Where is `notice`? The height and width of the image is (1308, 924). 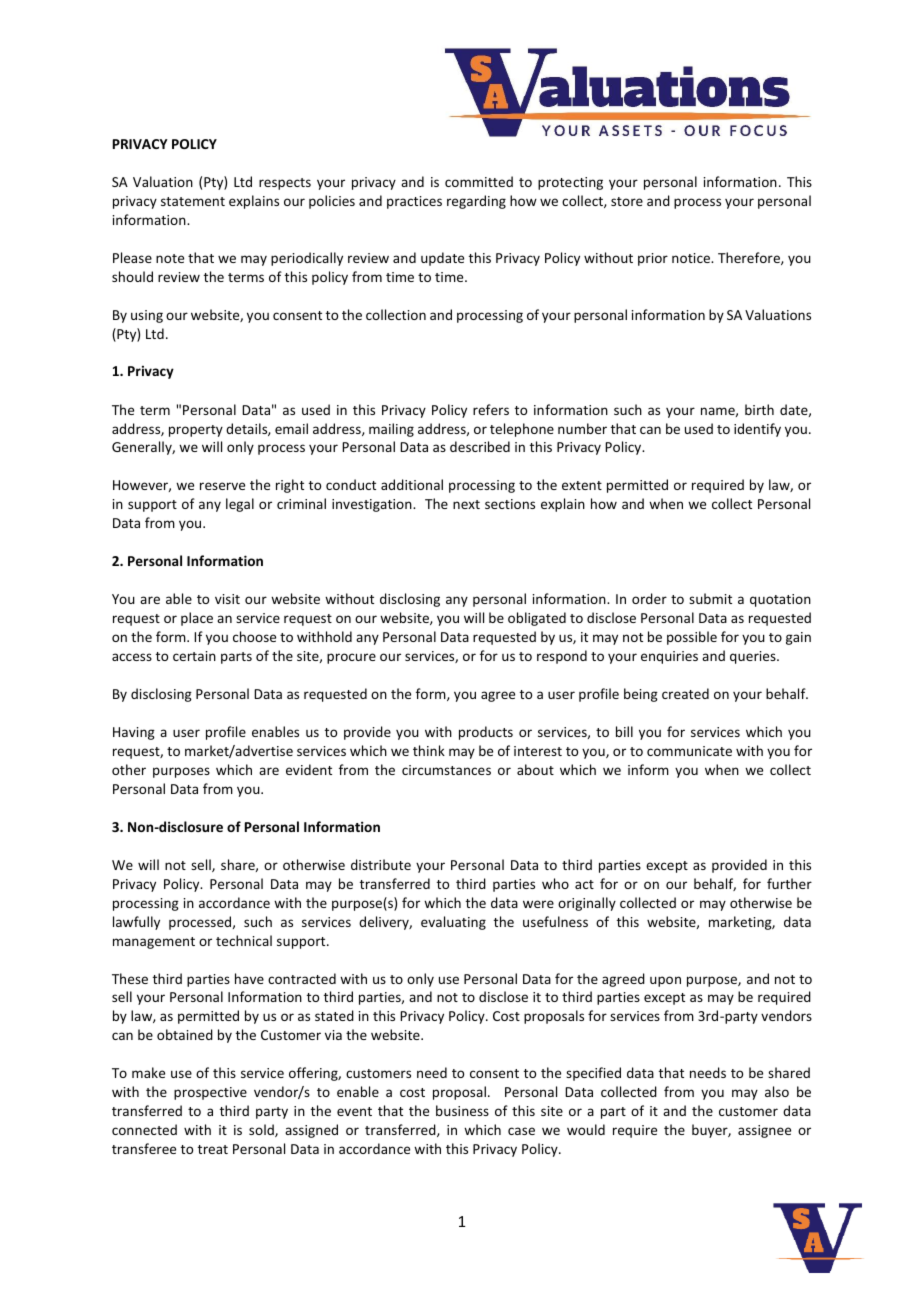
notice is located at coordinates (692, 258).
